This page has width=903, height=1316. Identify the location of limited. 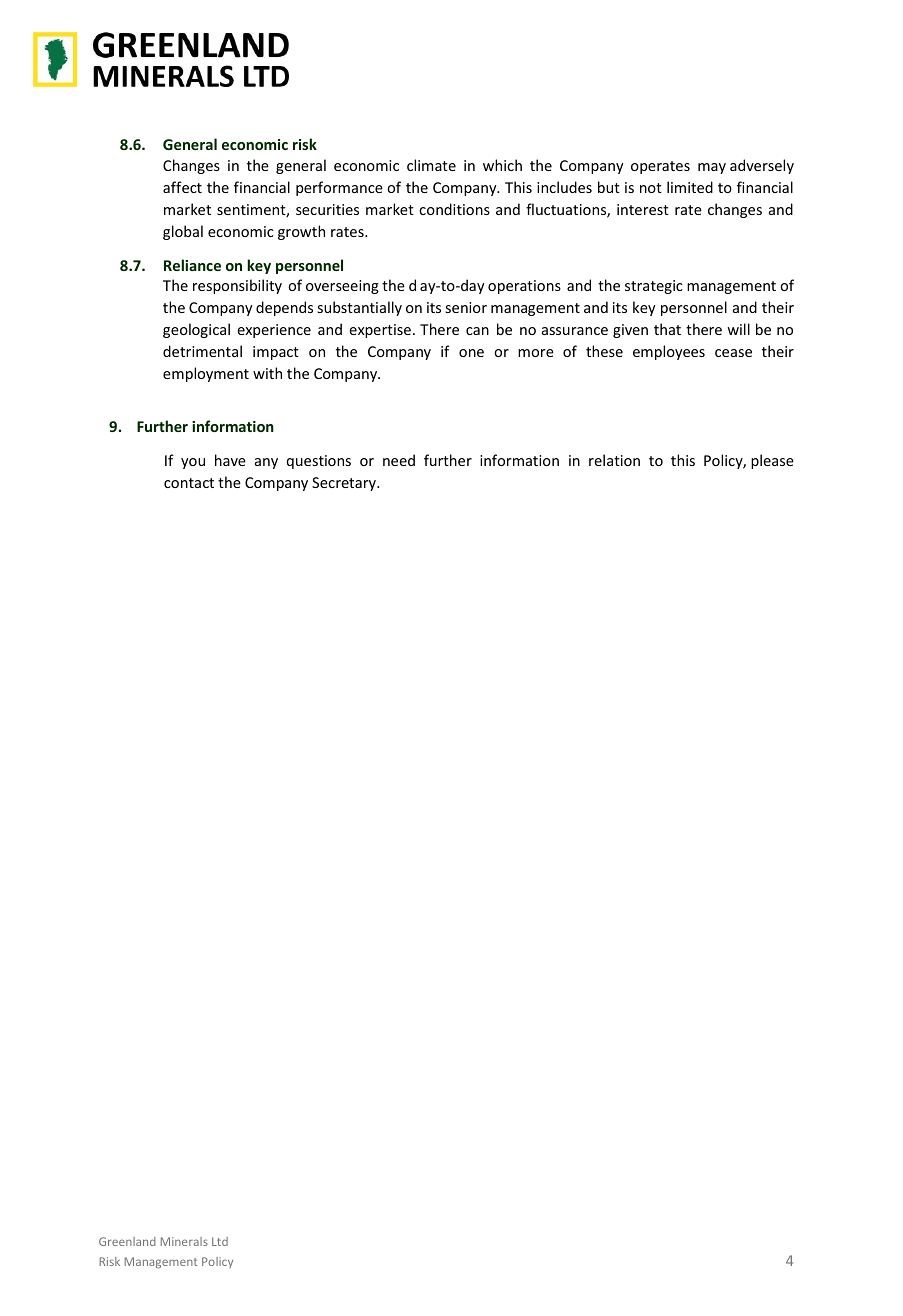
(690, 187).
